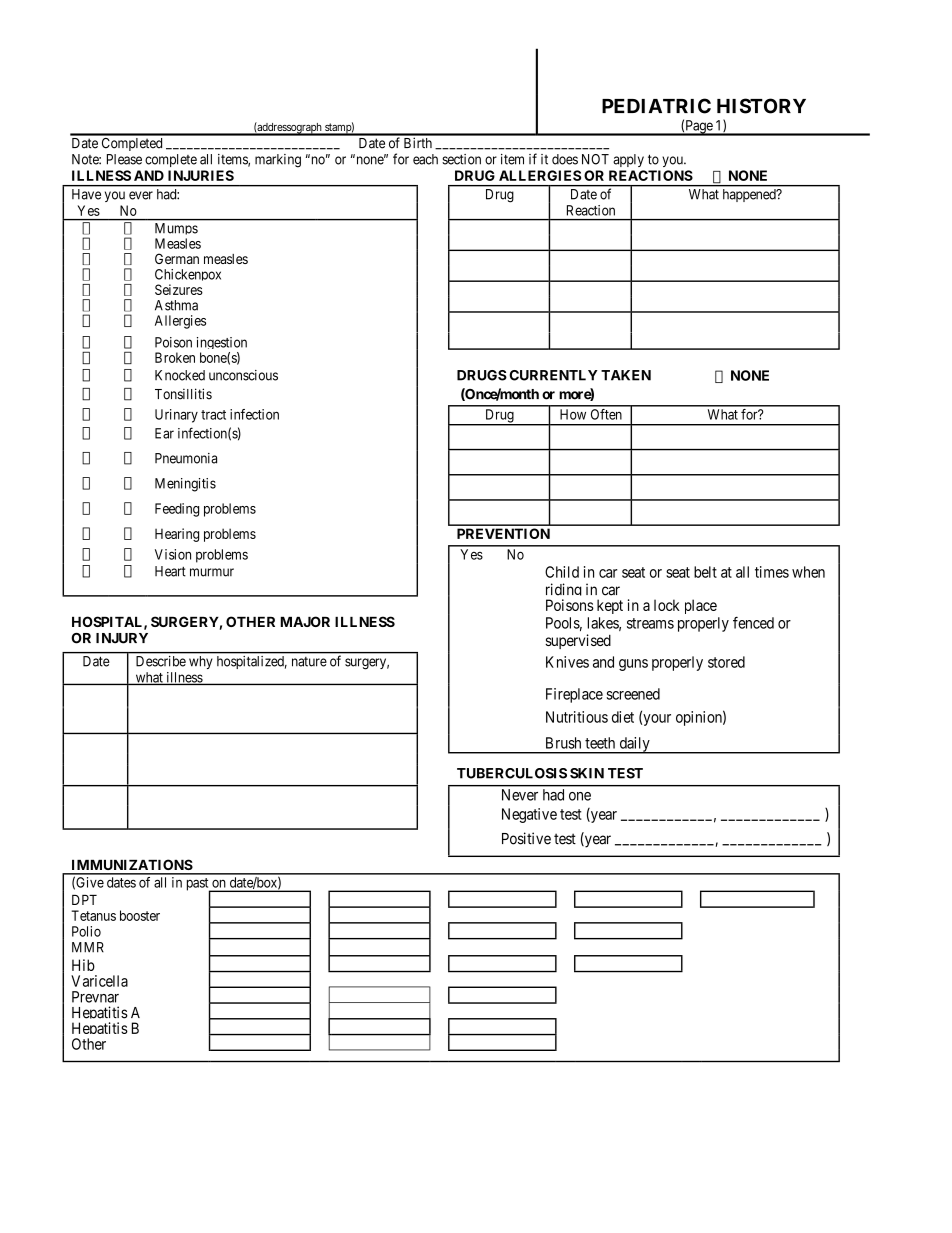  I want to click on fenced, so click(753, 622).
